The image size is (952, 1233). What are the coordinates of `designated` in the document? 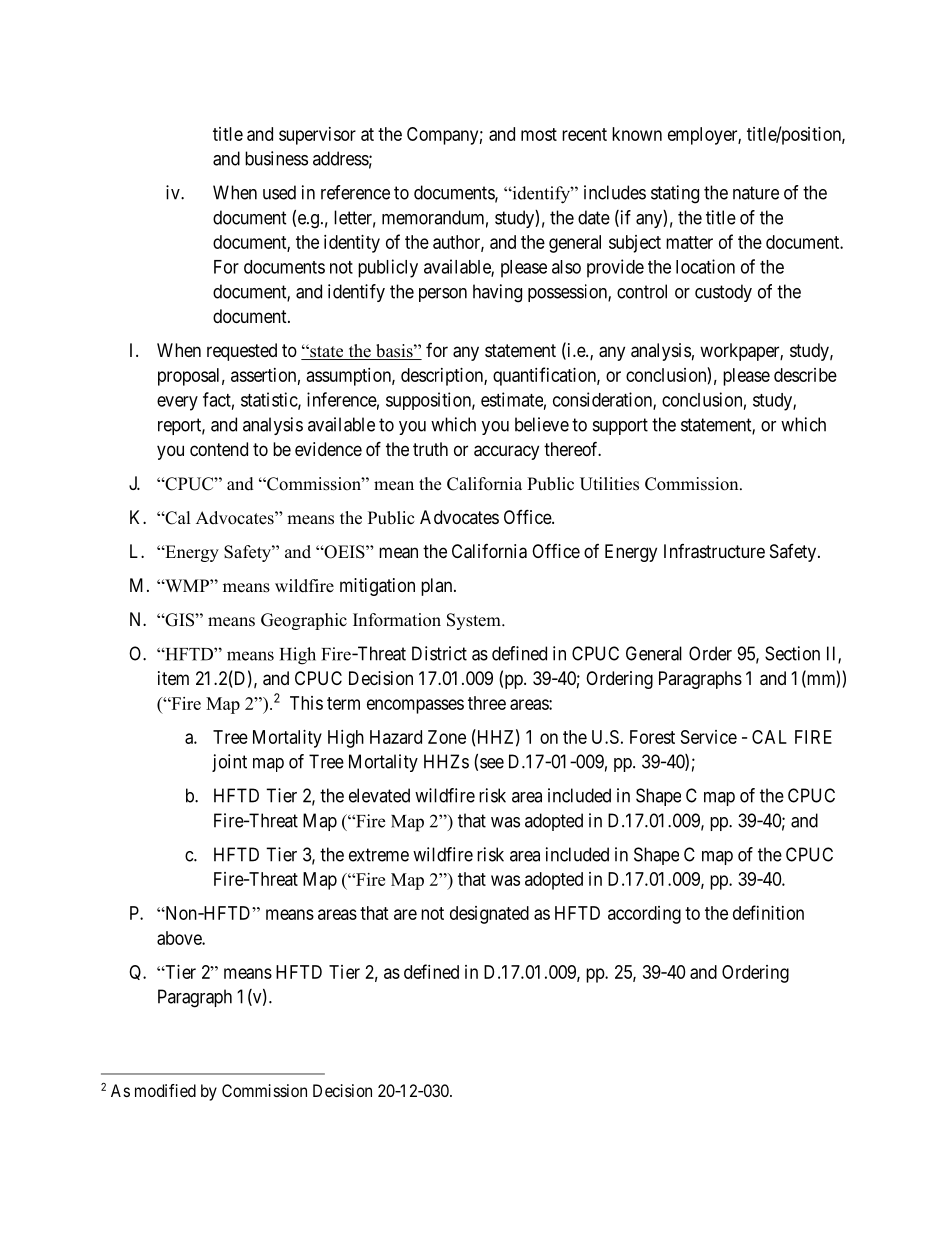 It's located at (489, 915).
